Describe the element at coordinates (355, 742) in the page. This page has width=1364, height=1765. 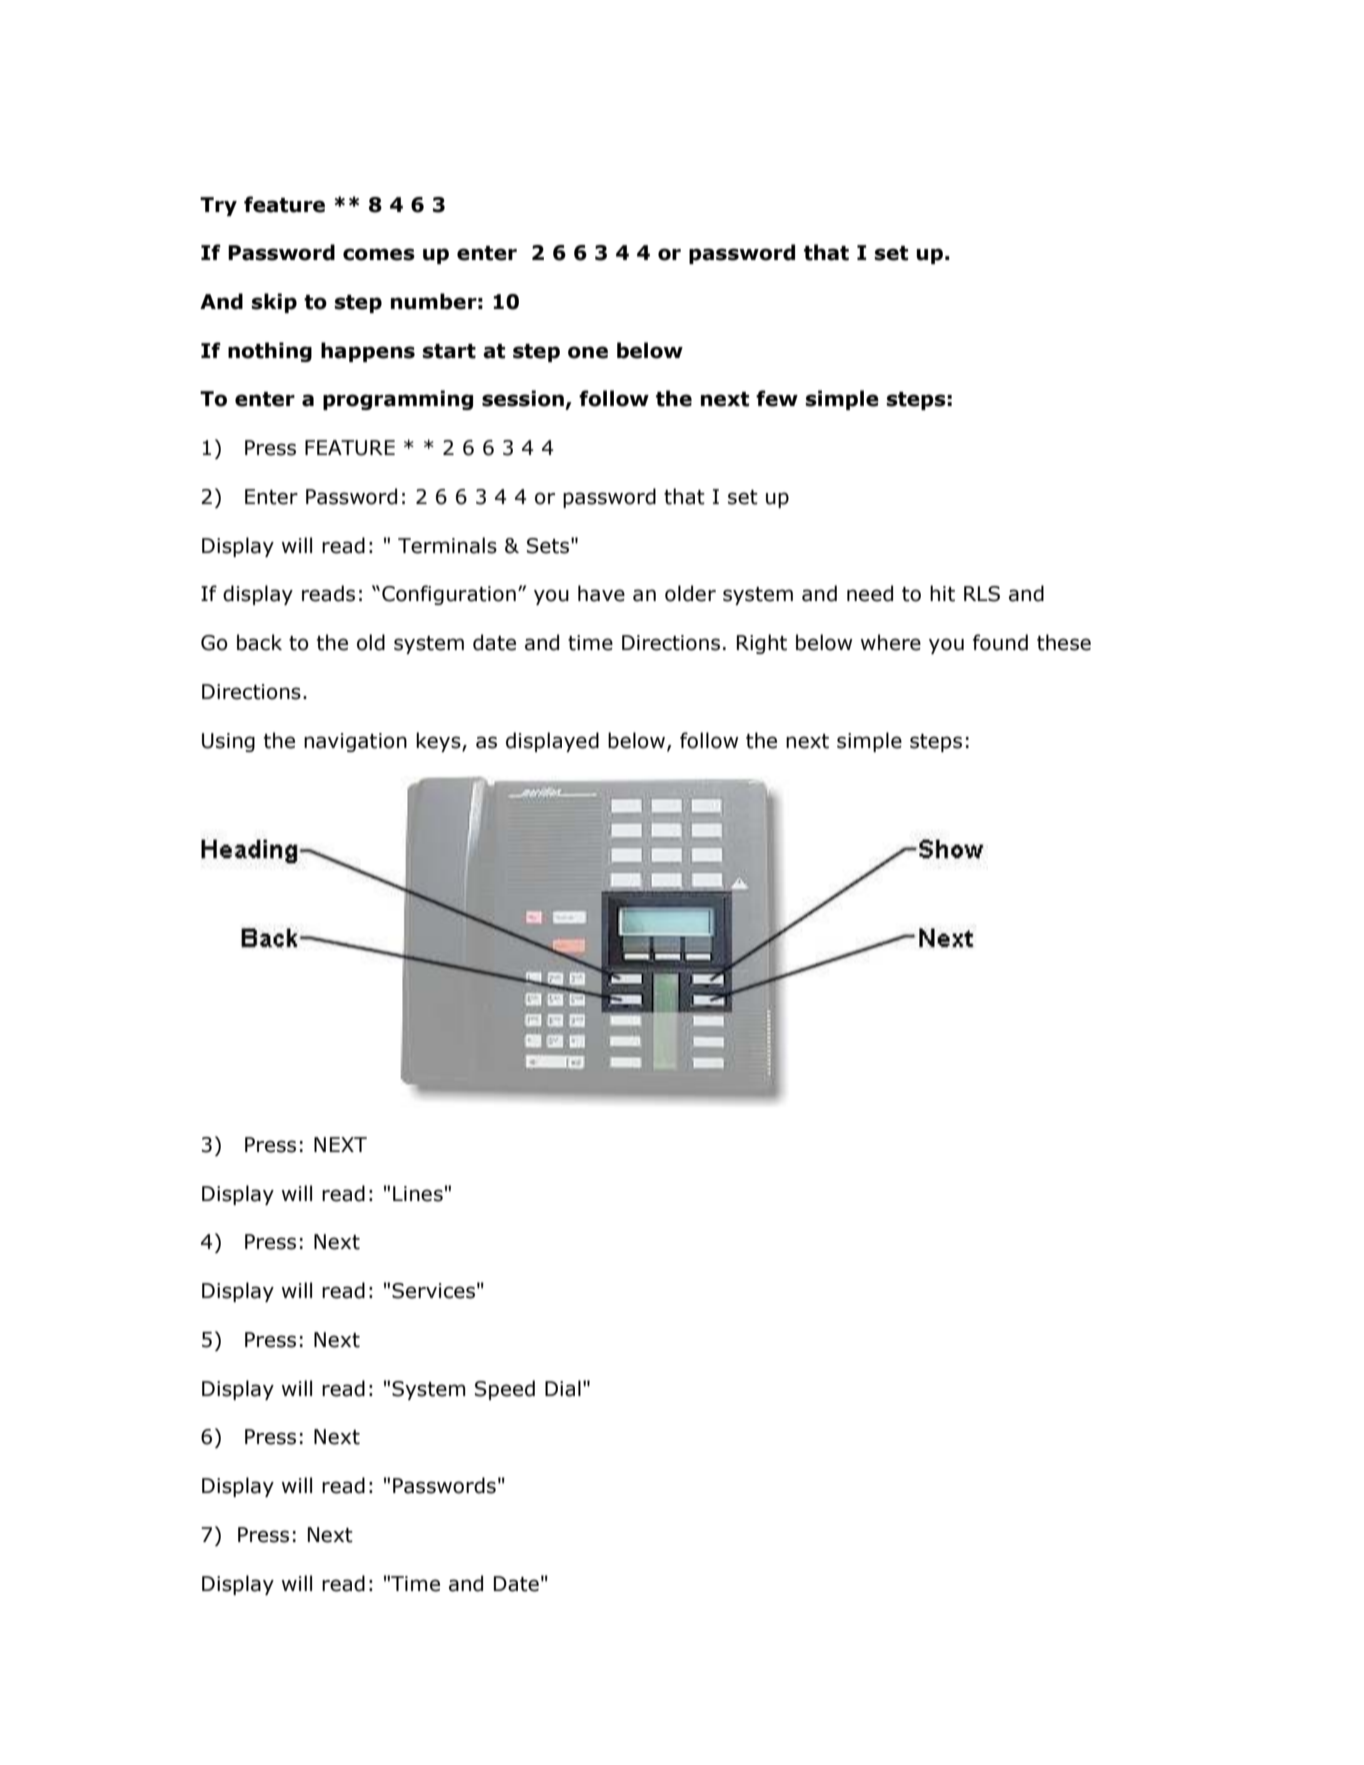
I see `navigation` at that location.
